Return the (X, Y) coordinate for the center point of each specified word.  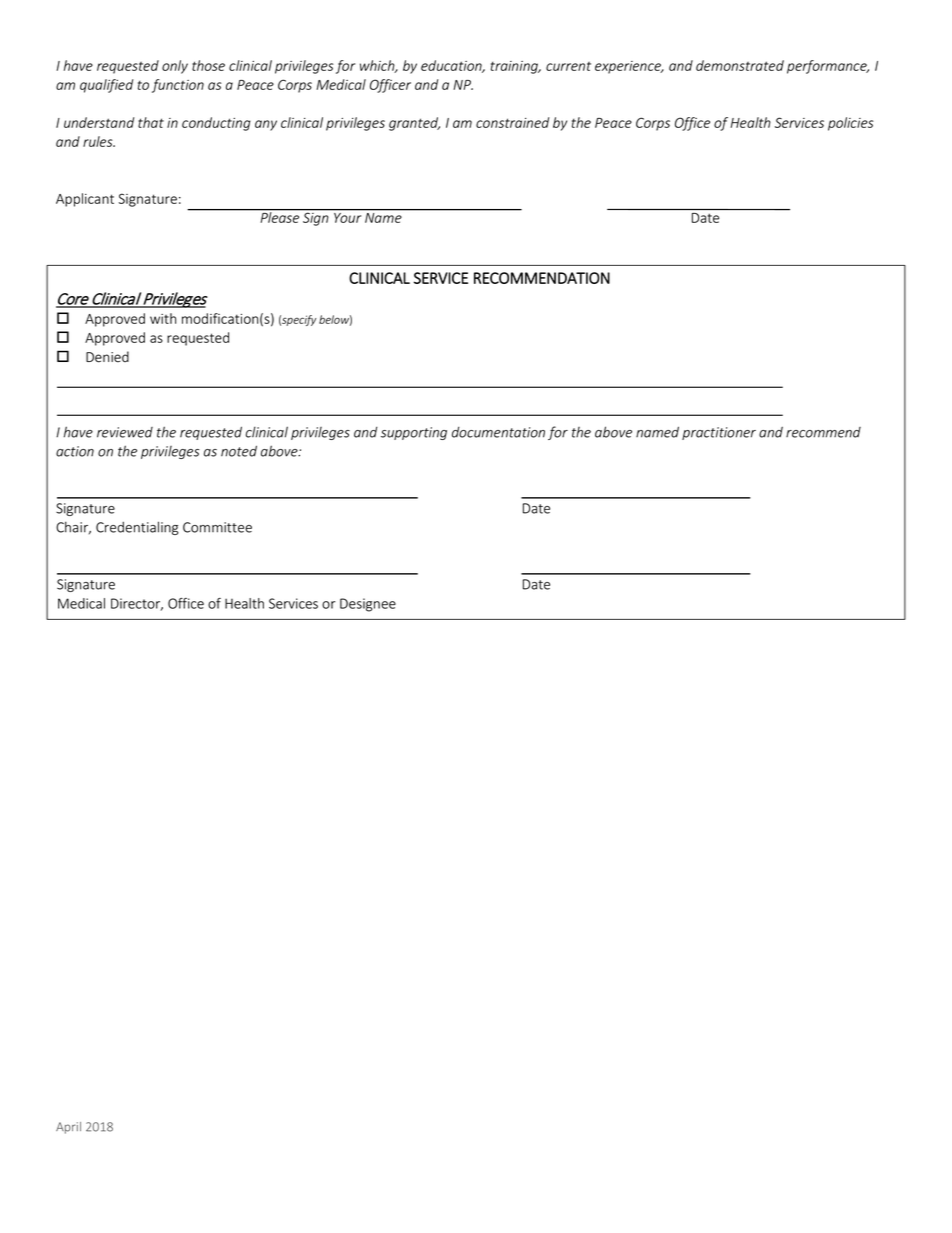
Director (137, 604)
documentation (498, 432)
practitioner (719, 433)
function (178, 86)
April (68, 1128)
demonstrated (740, 65)
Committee (217, 527)
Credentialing (137, 528)
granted (414, 124)
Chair (73, 528)
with (163, 318)
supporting (414, 433)
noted (239, 451)
